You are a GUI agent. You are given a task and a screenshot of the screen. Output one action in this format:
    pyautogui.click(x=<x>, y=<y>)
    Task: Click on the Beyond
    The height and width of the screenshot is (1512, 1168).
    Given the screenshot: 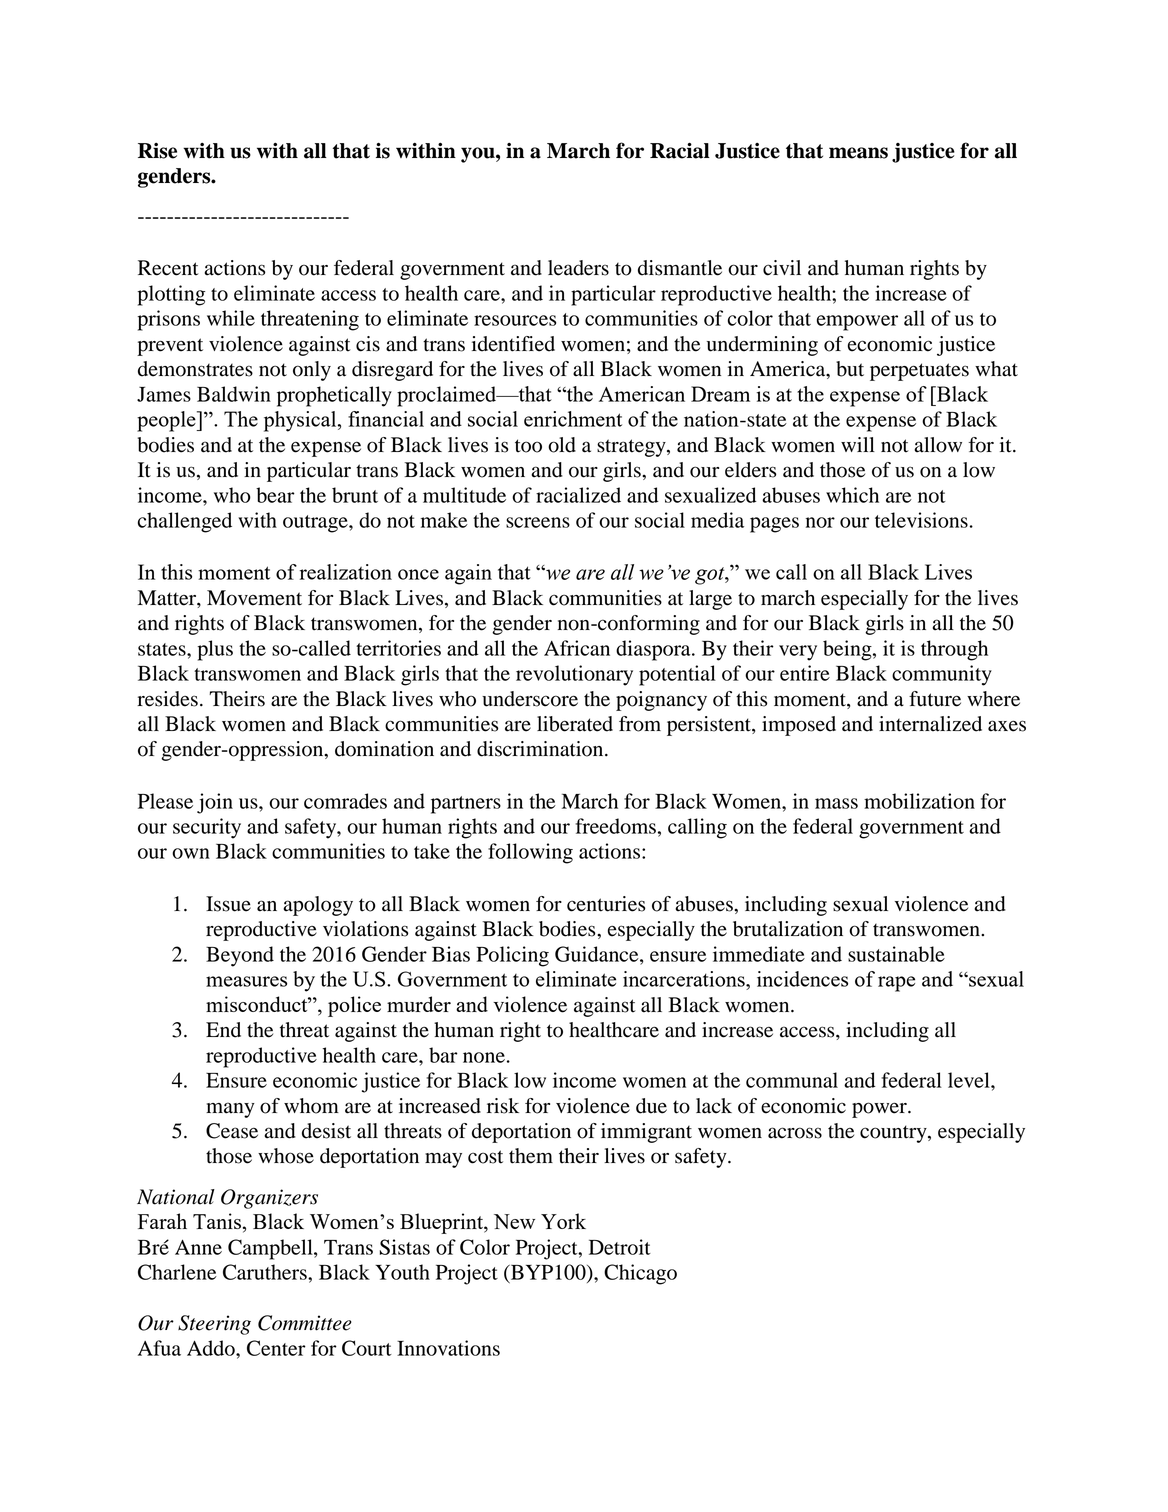 What is the action you would take?
    pyautogui.click(x=240, y=956)
